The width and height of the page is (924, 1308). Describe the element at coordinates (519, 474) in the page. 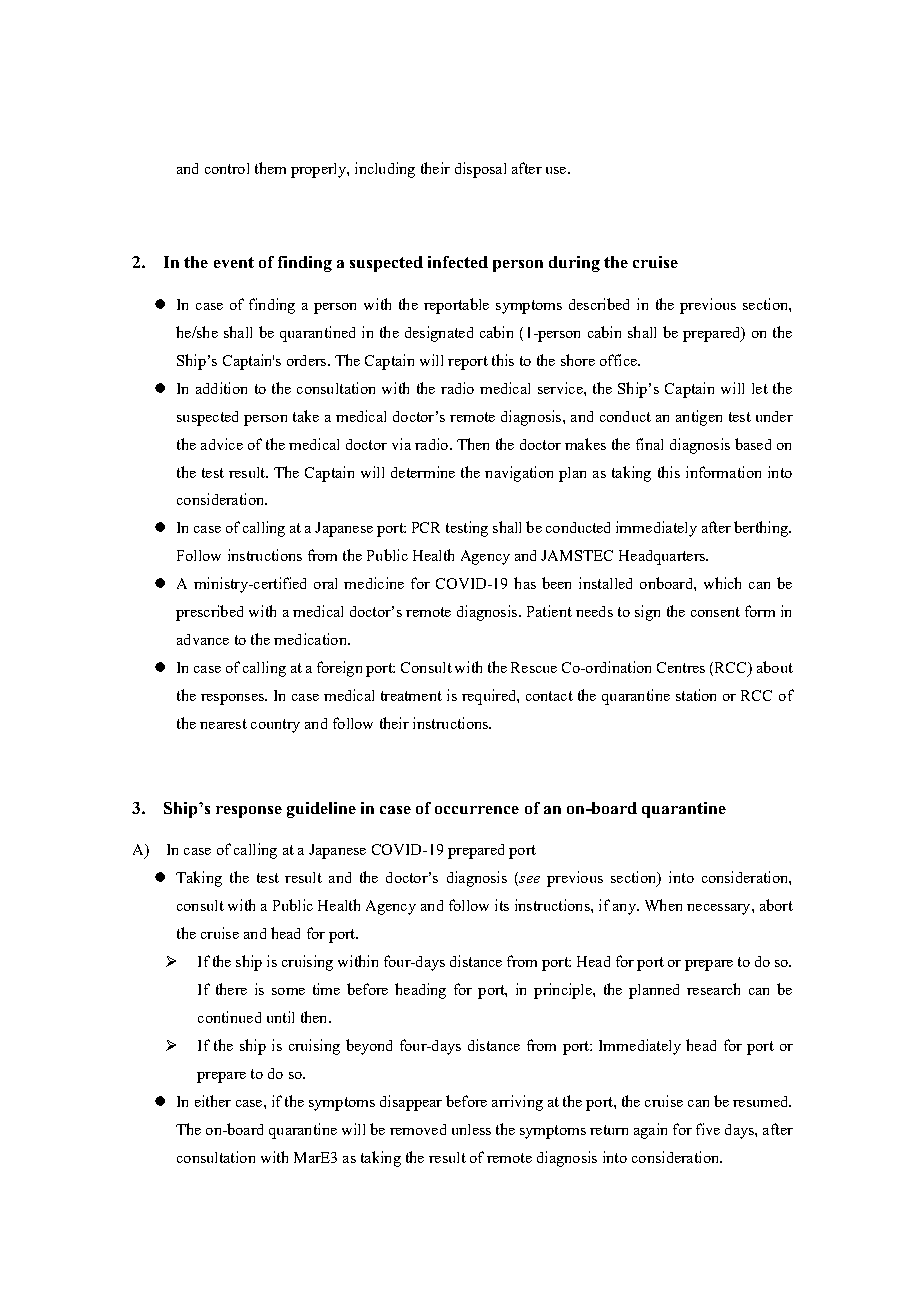

I see `navigation` at that location.
